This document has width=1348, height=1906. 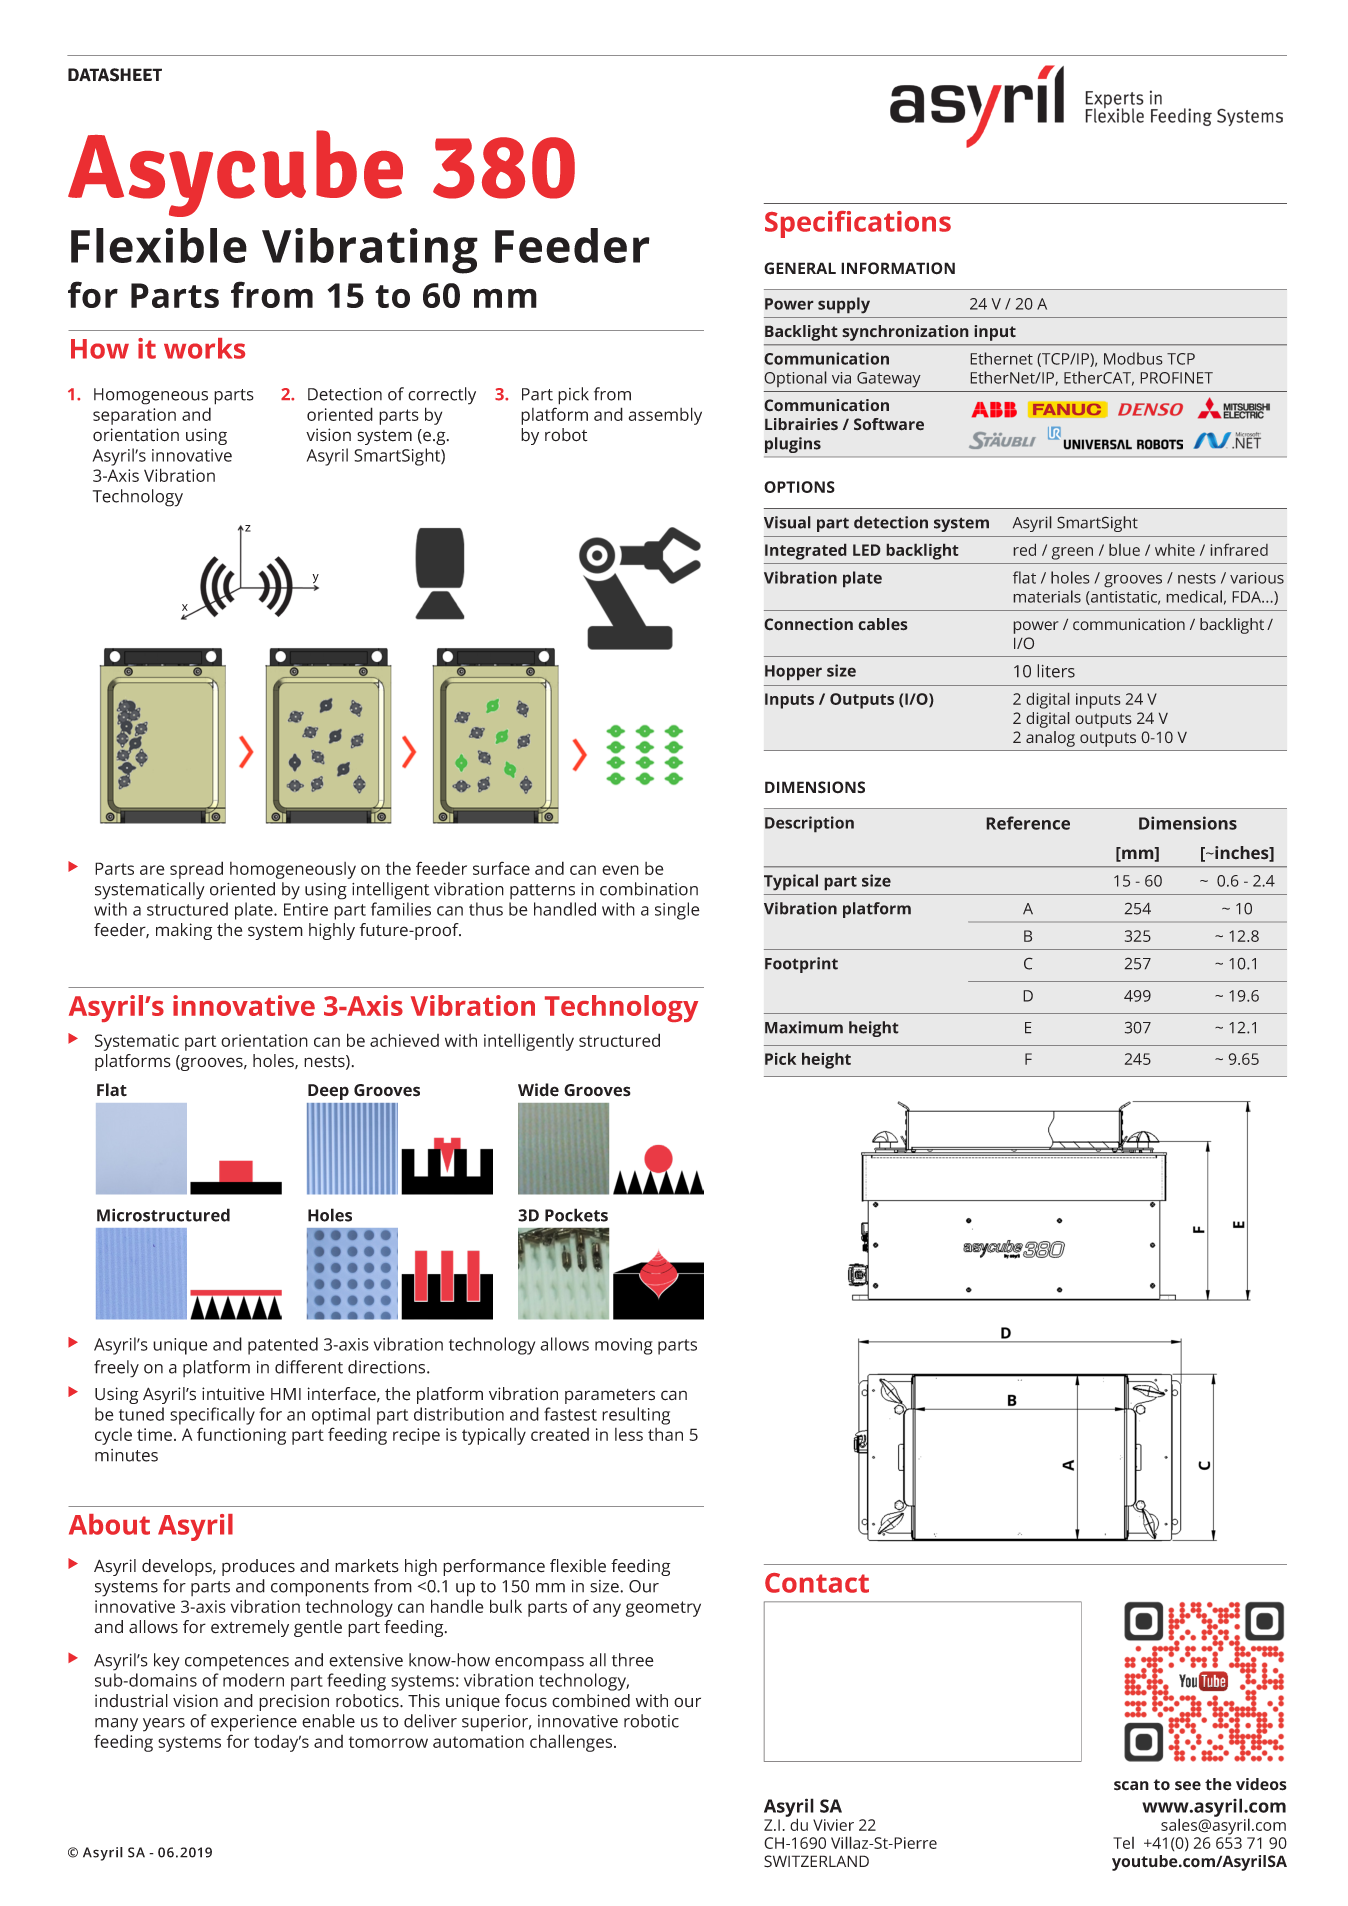 I want to click on patented, so click(x=283, y=1346).
